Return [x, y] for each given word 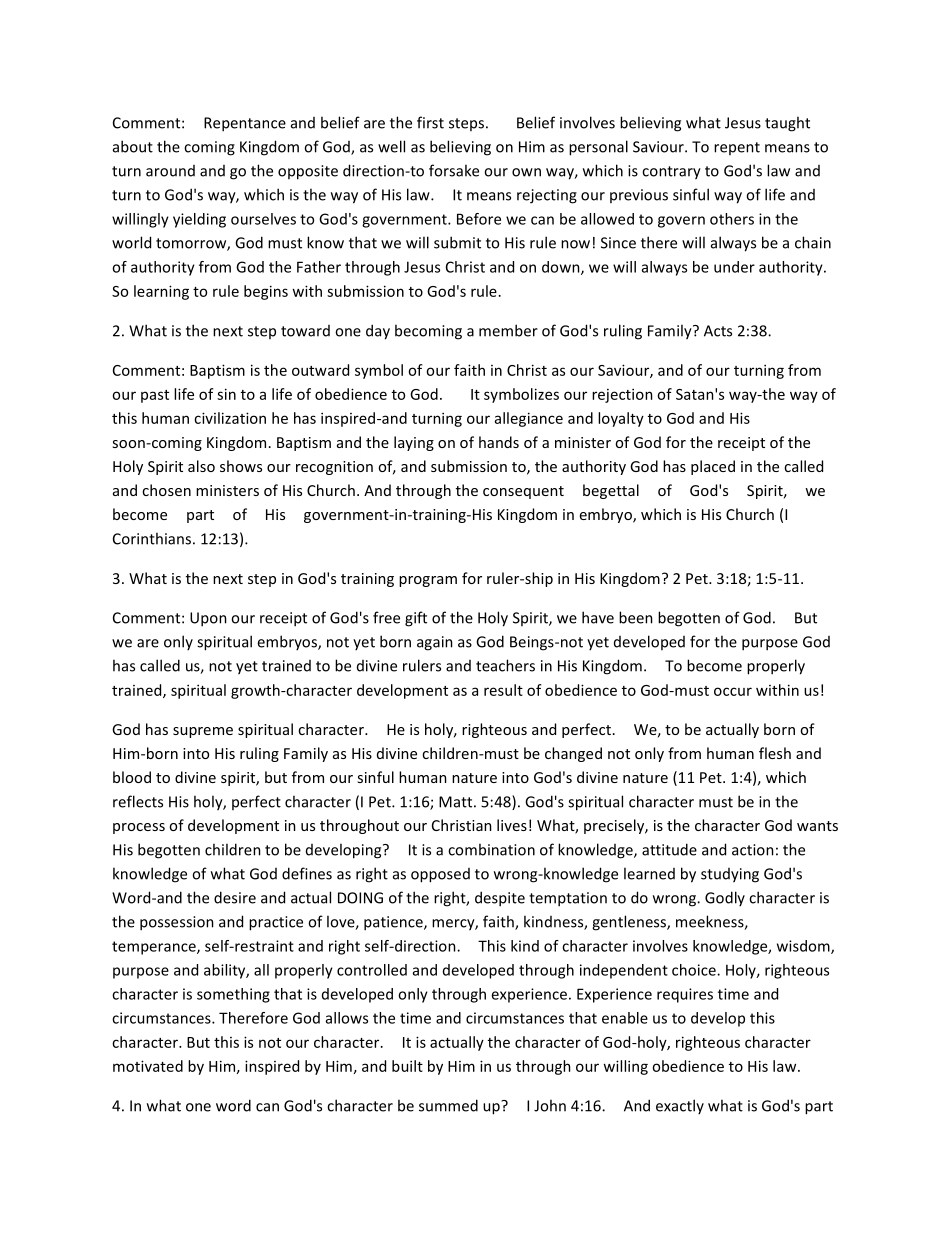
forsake [454, 170]
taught [787, 124]
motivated [148, 1066]
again [435, 643]
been [636, 617]
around [170, 171]
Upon [208, 619]
